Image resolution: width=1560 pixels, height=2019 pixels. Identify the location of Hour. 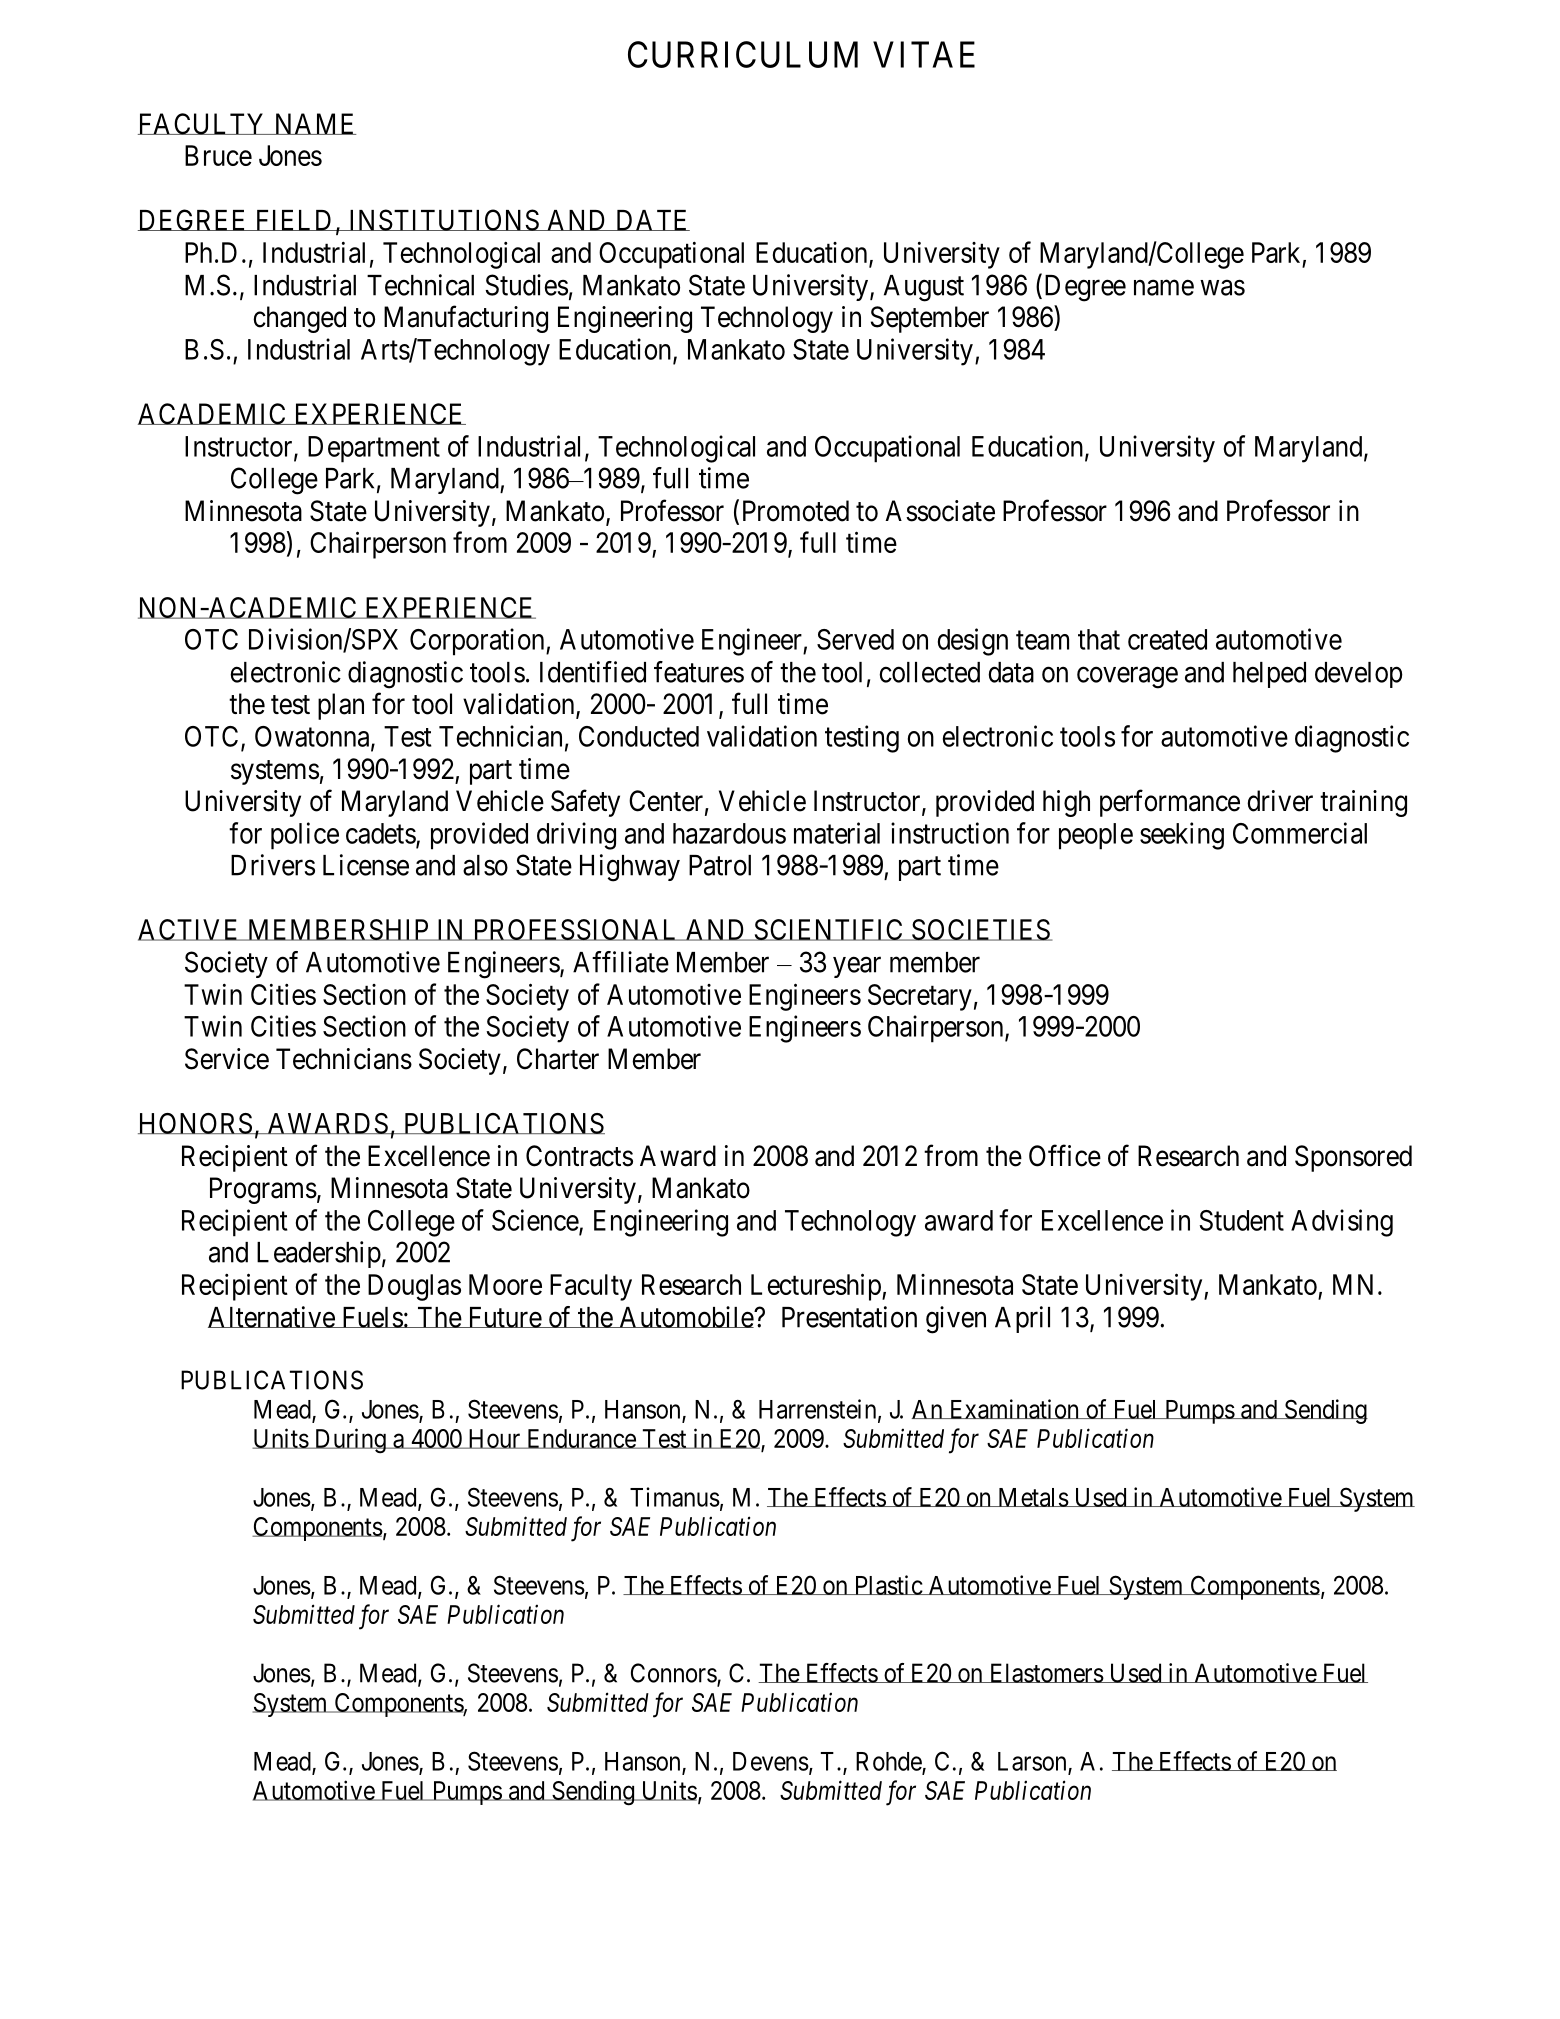
(494, 1439).
